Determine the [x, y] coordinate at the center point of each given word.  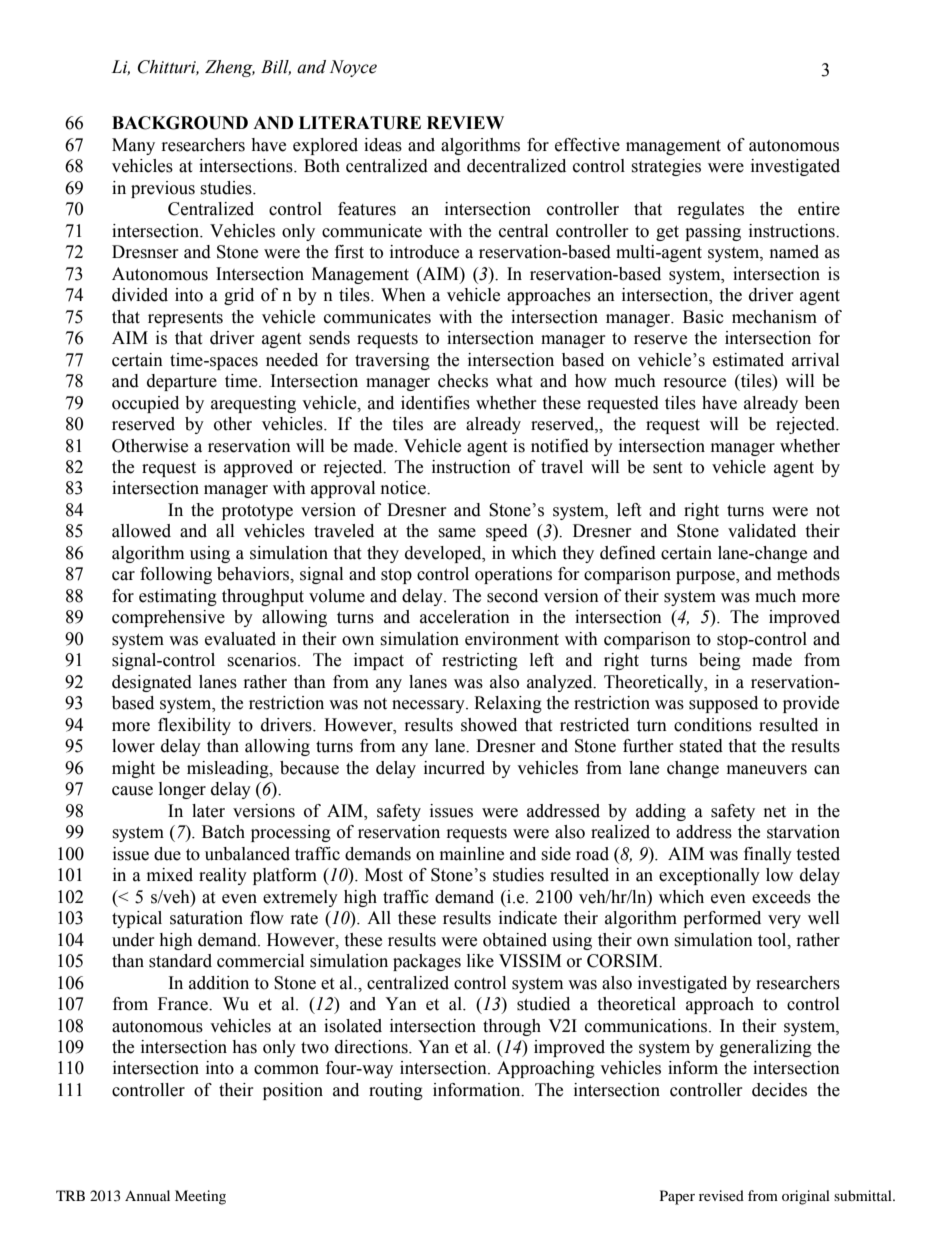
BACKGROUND [180, 123]
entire [819, 209]
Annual [147, 1195]
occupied [145, 404]
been [822, 403]
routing [396, 1091]
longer [182, 790]
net [775, 812]
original [806, 1197]
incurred [454, 768]
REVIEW [465, 122]
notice [404, 488]
